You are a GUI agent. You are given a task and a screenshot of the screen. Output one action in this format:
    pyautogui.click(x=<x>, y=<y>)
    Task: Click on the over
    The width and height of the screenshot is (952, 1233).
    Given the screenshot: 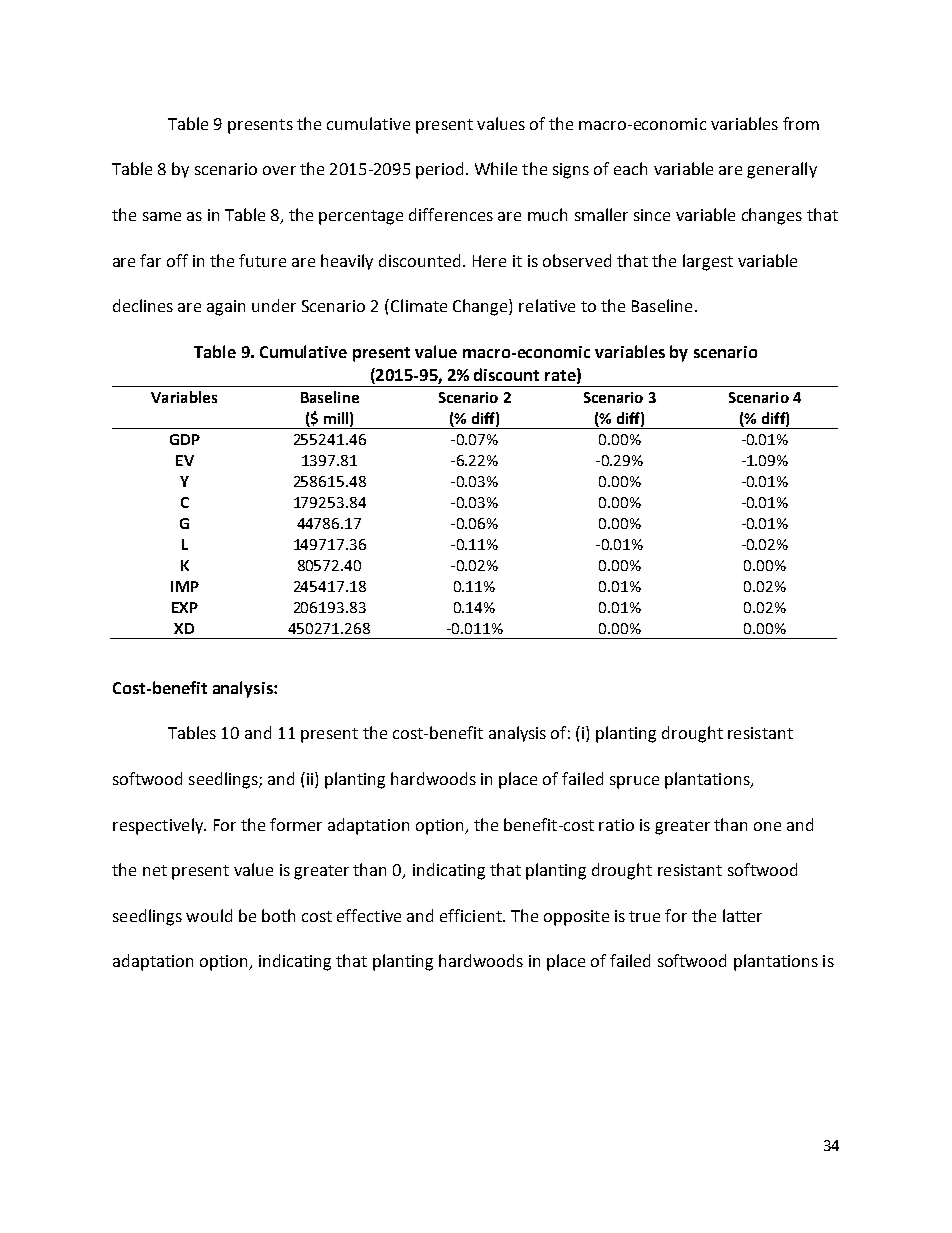 What is the action you would take?
    pyautogui.click(x=279, y=170)
